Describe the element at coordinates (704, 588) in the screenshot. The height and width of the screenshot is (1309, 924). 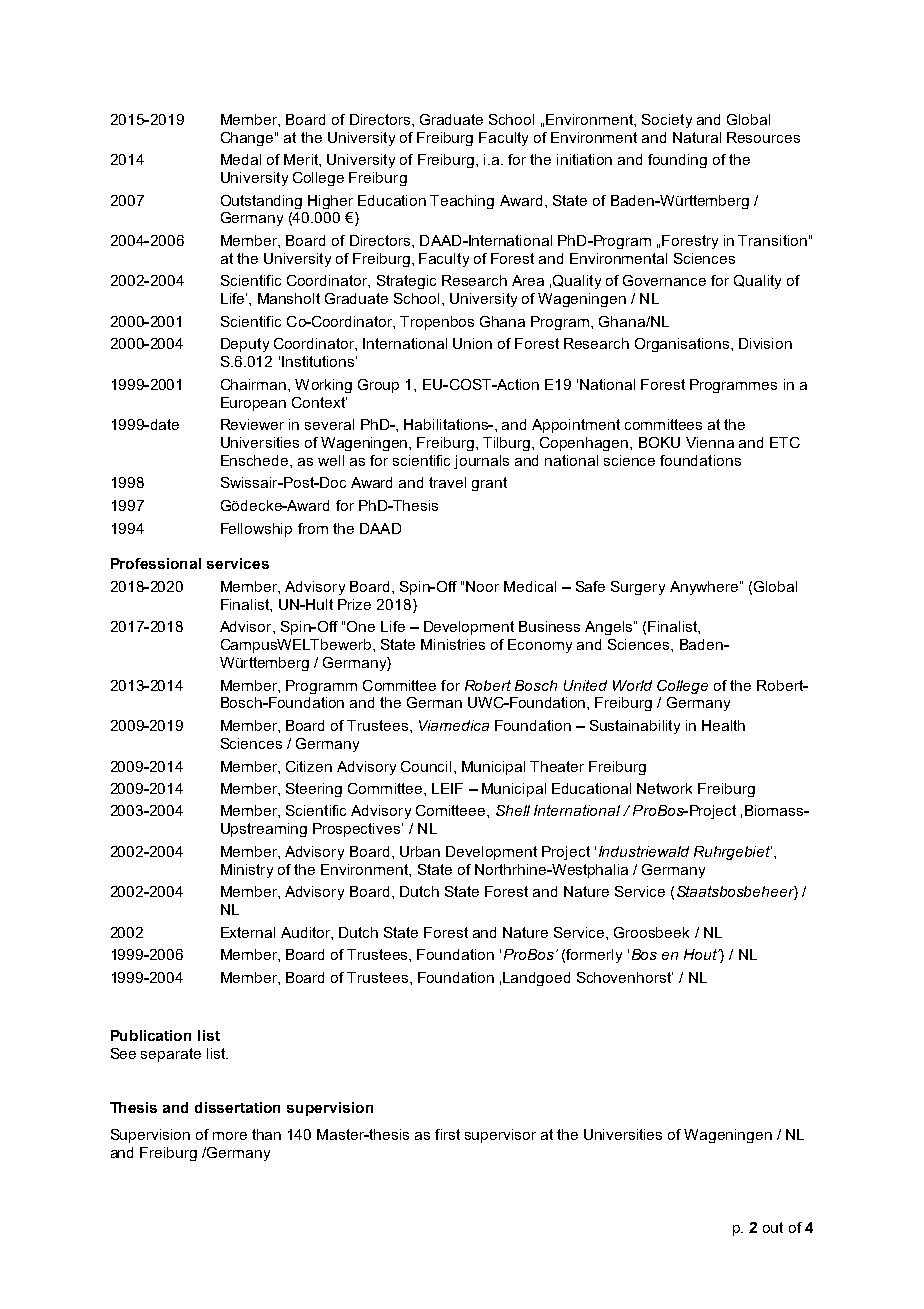
I see `Anywhere` at that location.
